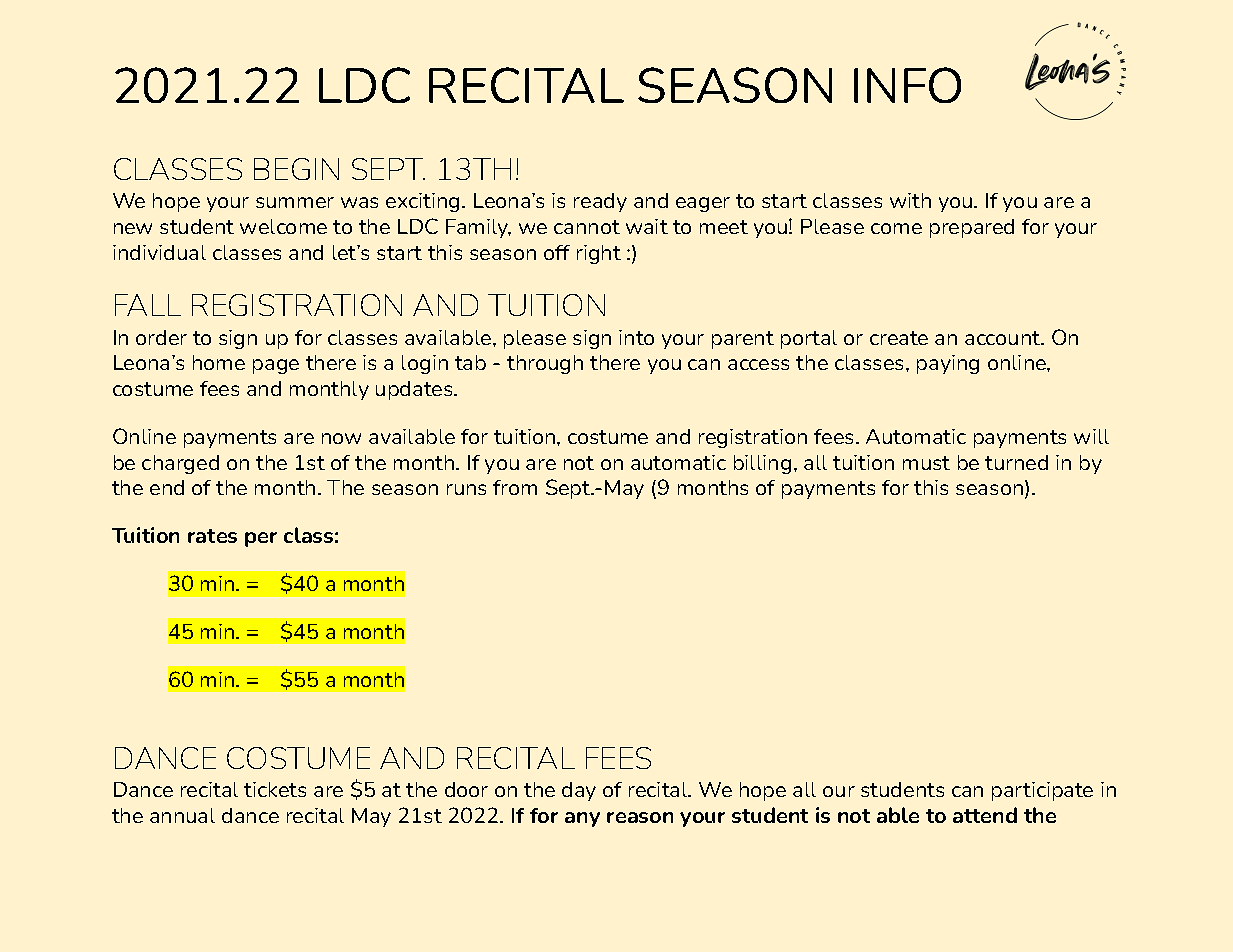  Describe the element at coordinates (159, 252) in the image. I see `individual` at that location.
